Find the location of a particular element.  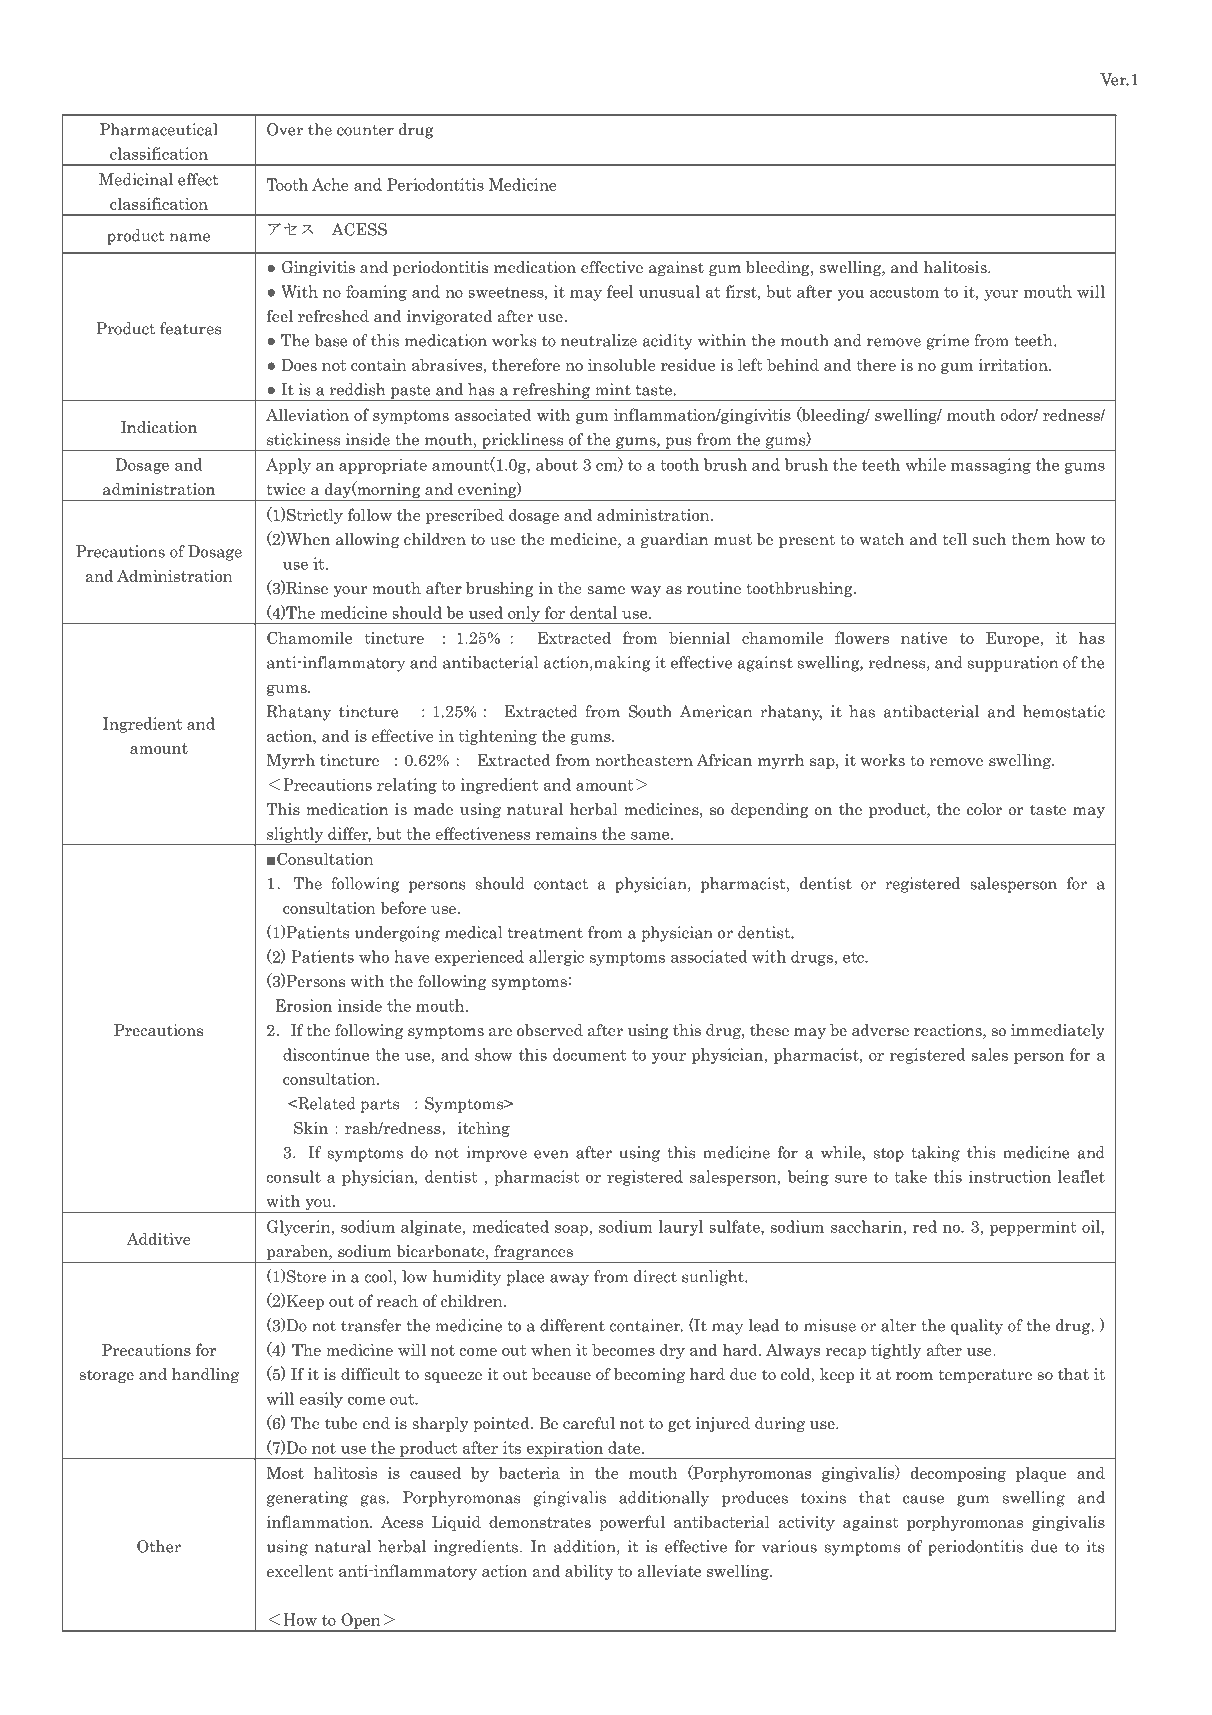

color is located at coordinates (984, 809).
